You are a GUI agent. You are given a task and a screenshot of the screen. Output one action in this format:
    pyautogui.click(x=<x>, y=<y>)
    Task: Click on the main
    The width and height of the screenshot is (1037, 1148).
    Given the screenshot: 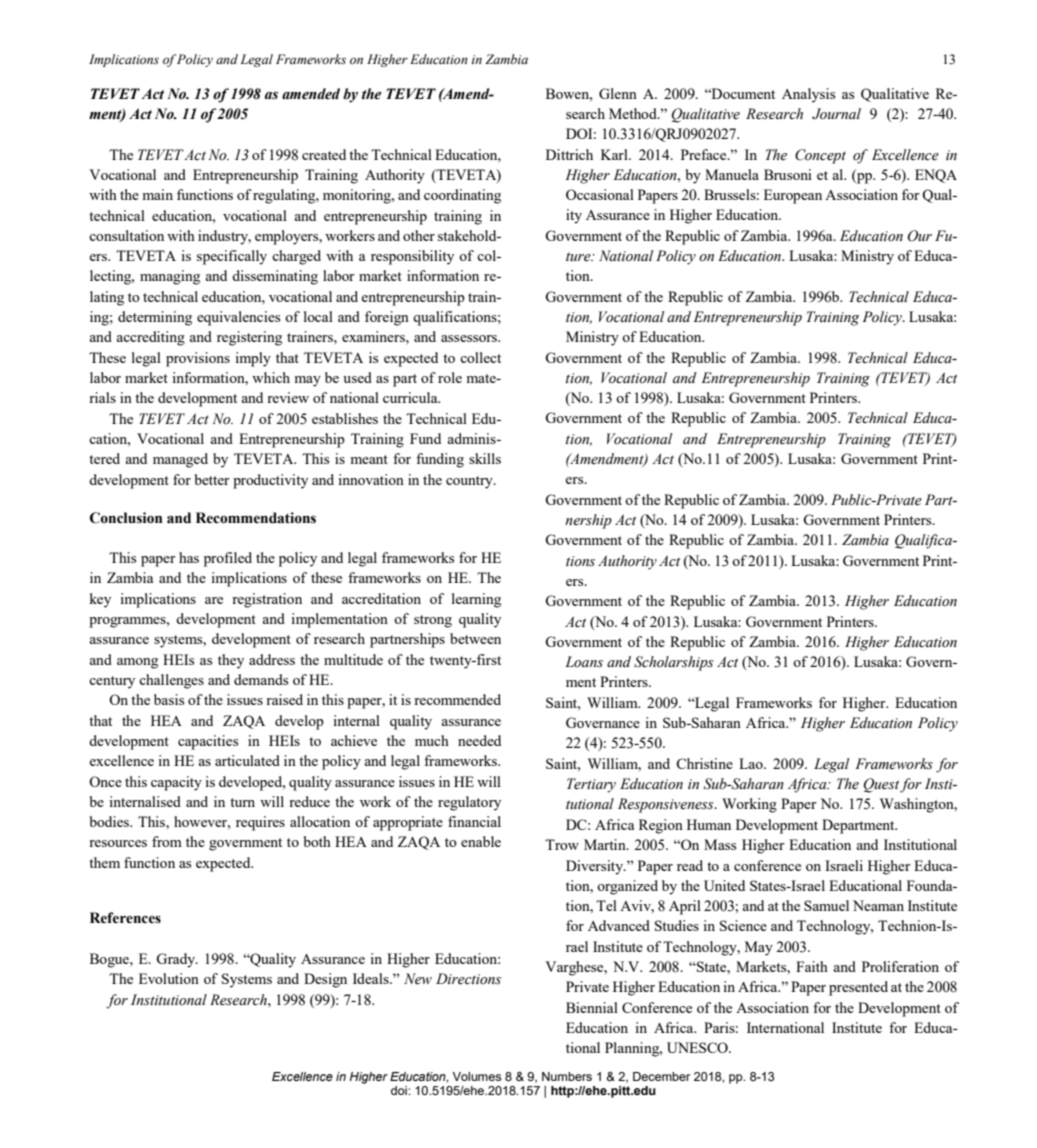 What is the action you would take?
    pyautogui.click(x=158, y=194)
